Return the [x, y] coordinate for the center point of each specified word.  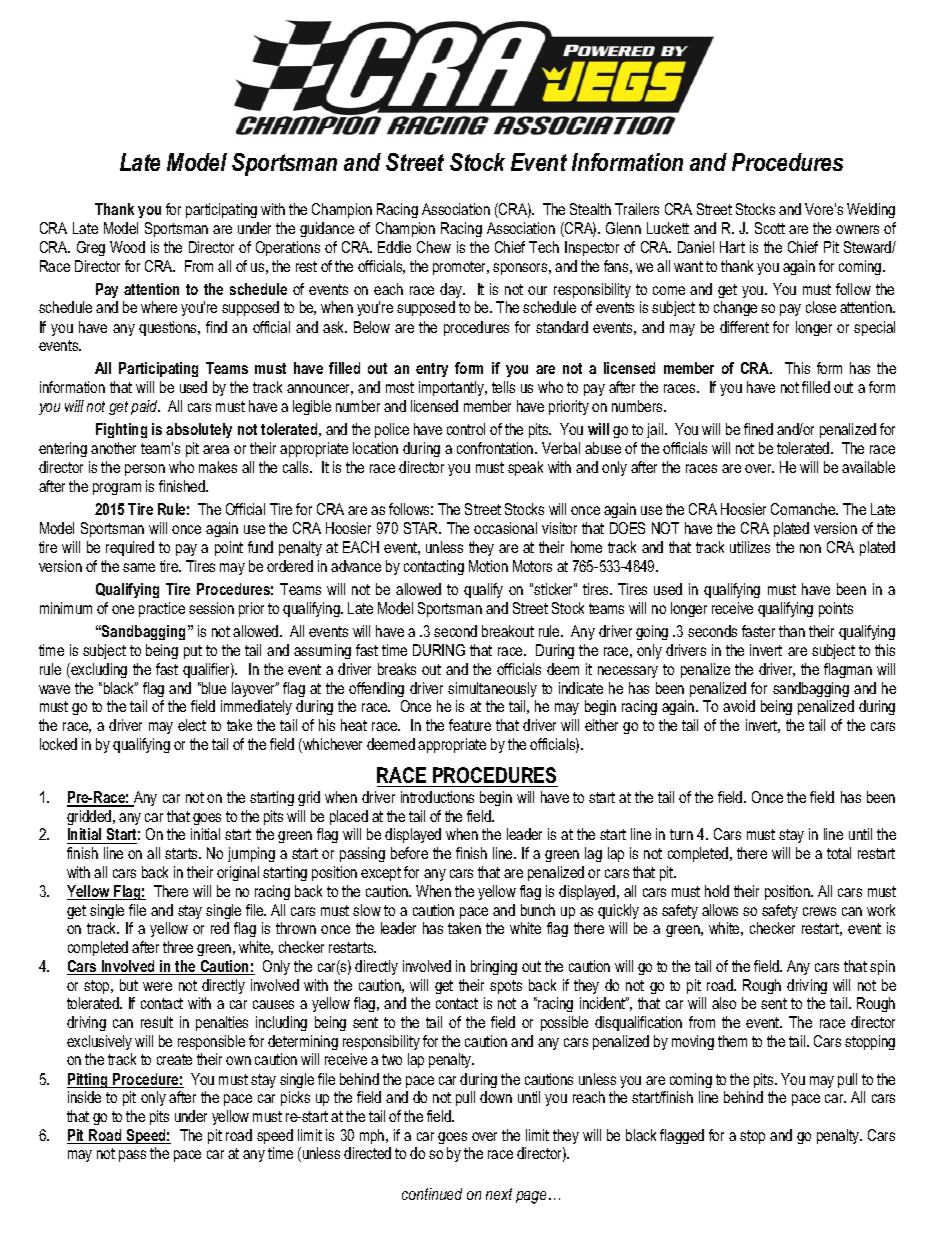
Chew [434, 247]
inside [84, 1097]
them [732, 1041]
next [499, 1194]
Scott [770, 228]
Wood [127, 247]
